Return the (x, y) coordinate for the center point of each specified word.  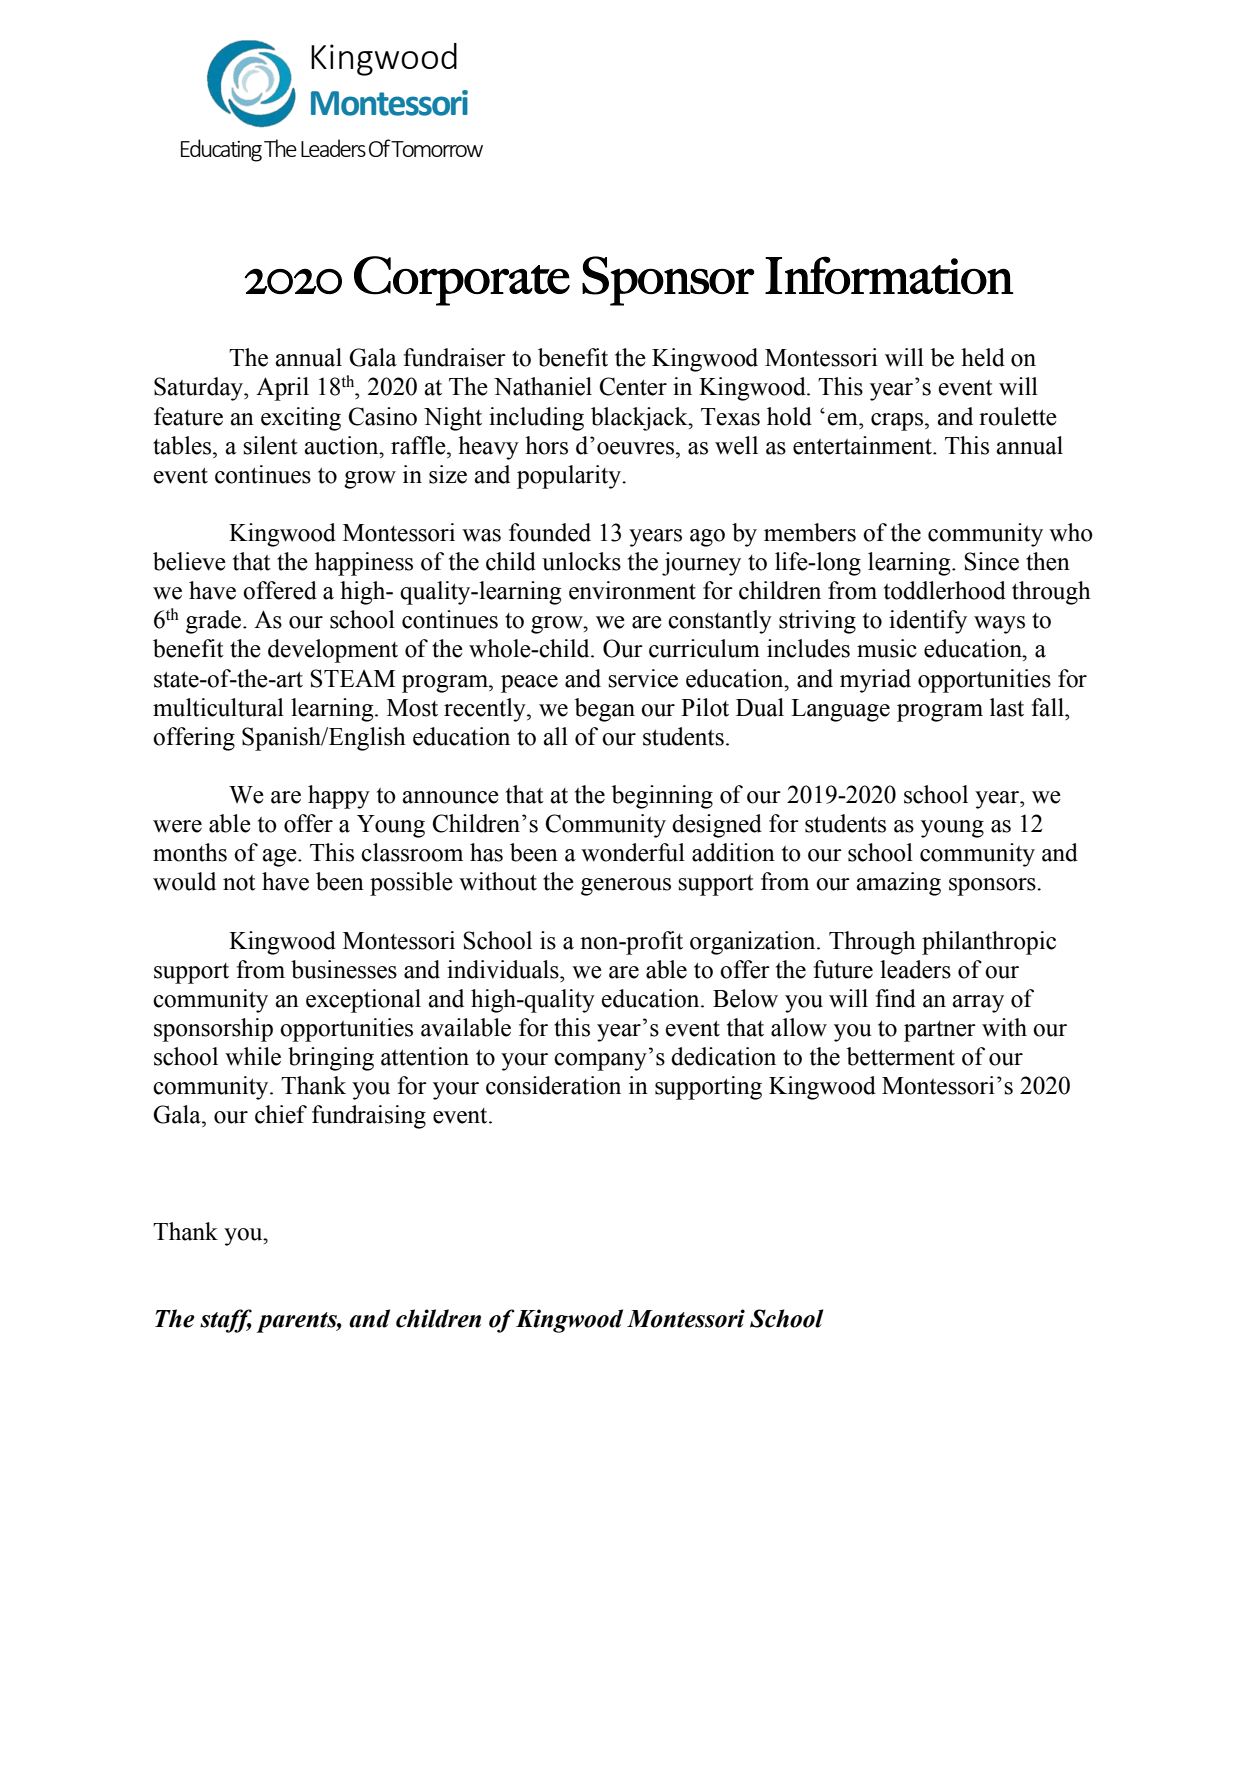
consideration (553, 1085)
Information (889, 275)
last (1007, 707)
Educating (221, 150)
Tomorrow (437, 149)
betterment (901, 1056)
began (605, 710)
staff (226, 1321)
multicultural (218, 707)
